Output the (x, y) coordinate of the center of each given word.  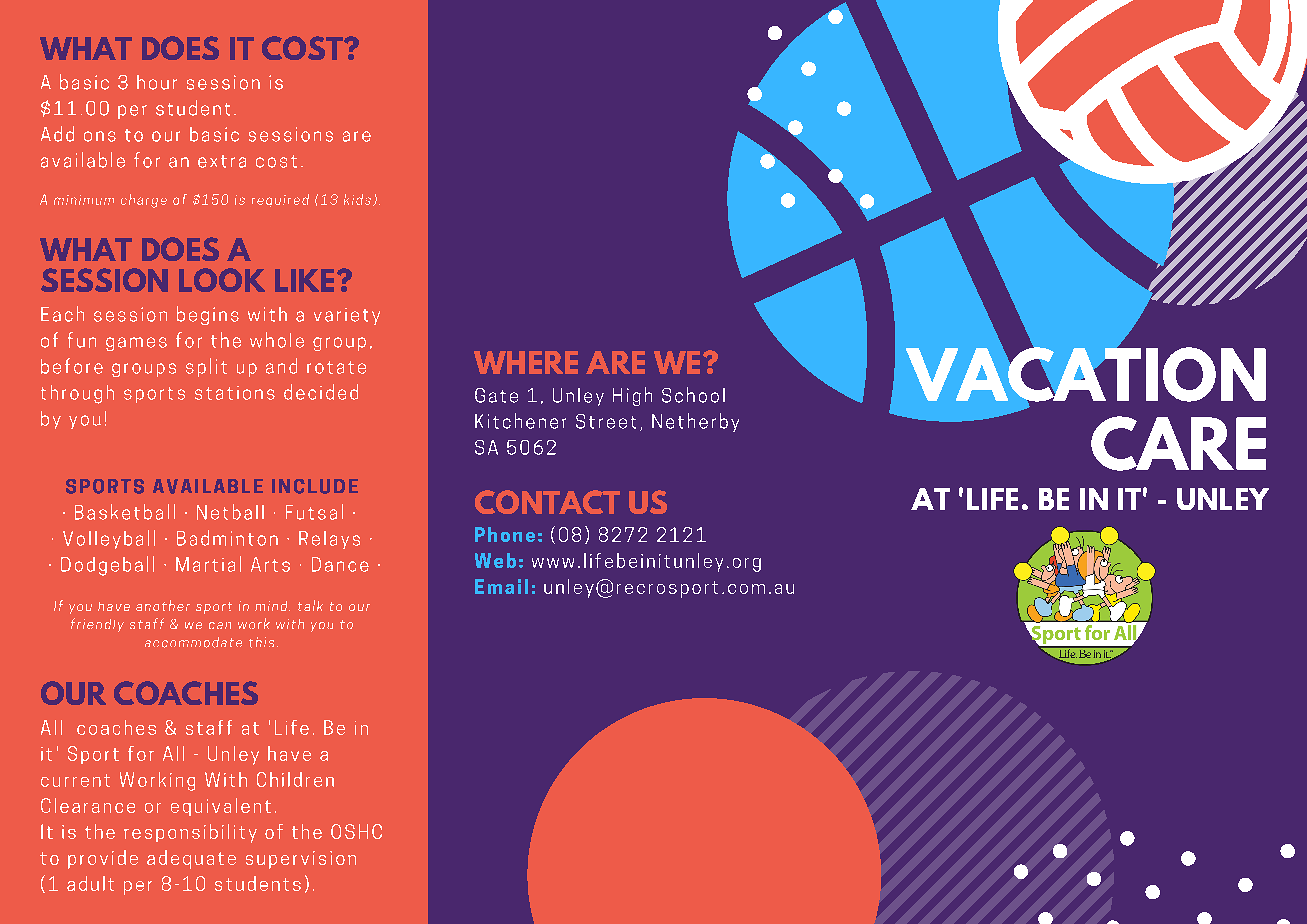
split (206, 367)
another (163, 605)
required (280, 200)
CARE (1178, 443)
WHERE (526, 362)
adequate (191, 859)
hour (157, 82)
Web (495, 560)
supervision (301, 860)
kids (359, 200)
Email (501, 586)
